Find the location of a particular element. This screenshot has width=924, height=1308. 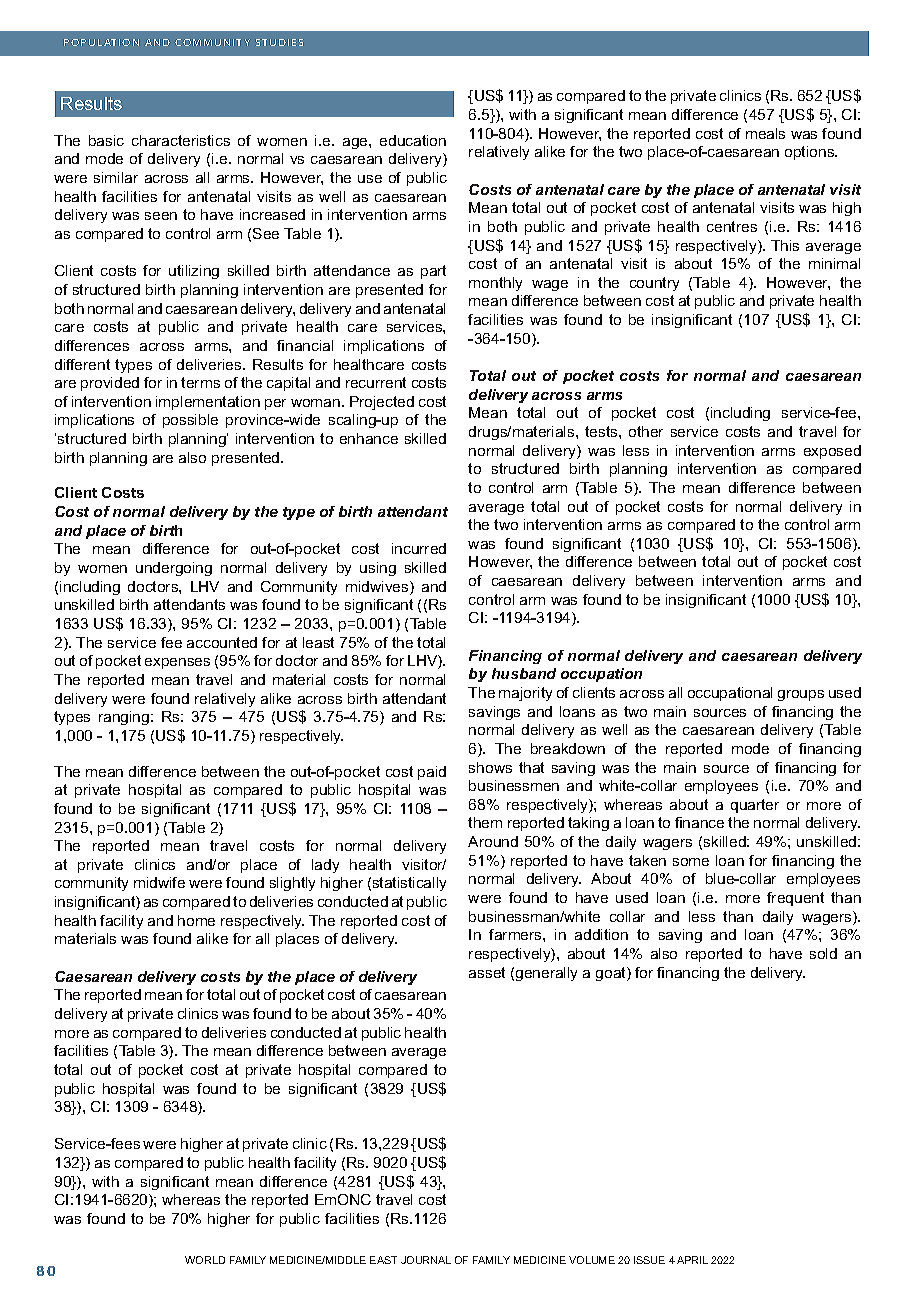

education is located at coordinates (413, 140).
